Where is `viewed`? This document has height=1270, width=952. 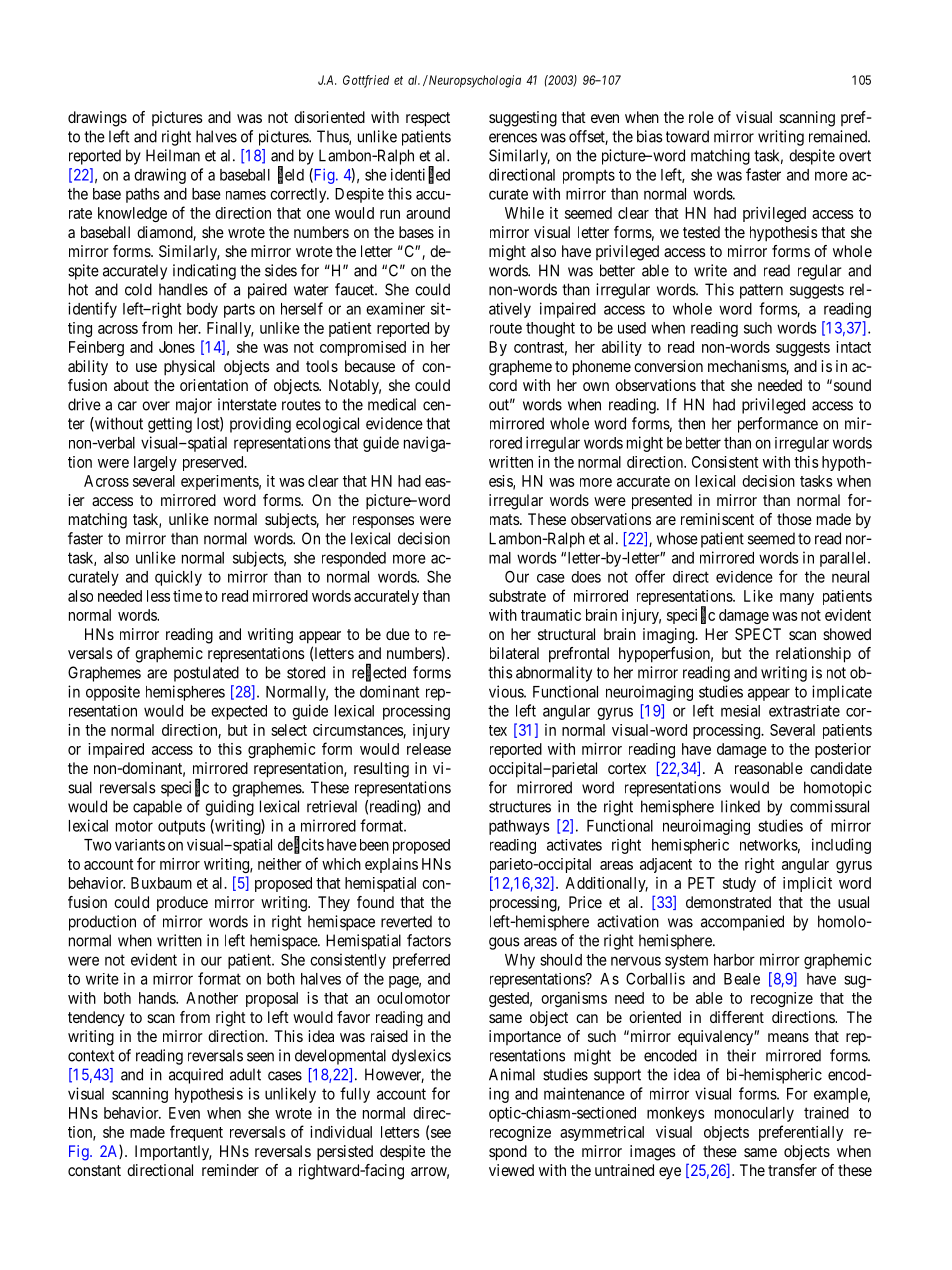
viewed is located at coordinates (511, 1170).
